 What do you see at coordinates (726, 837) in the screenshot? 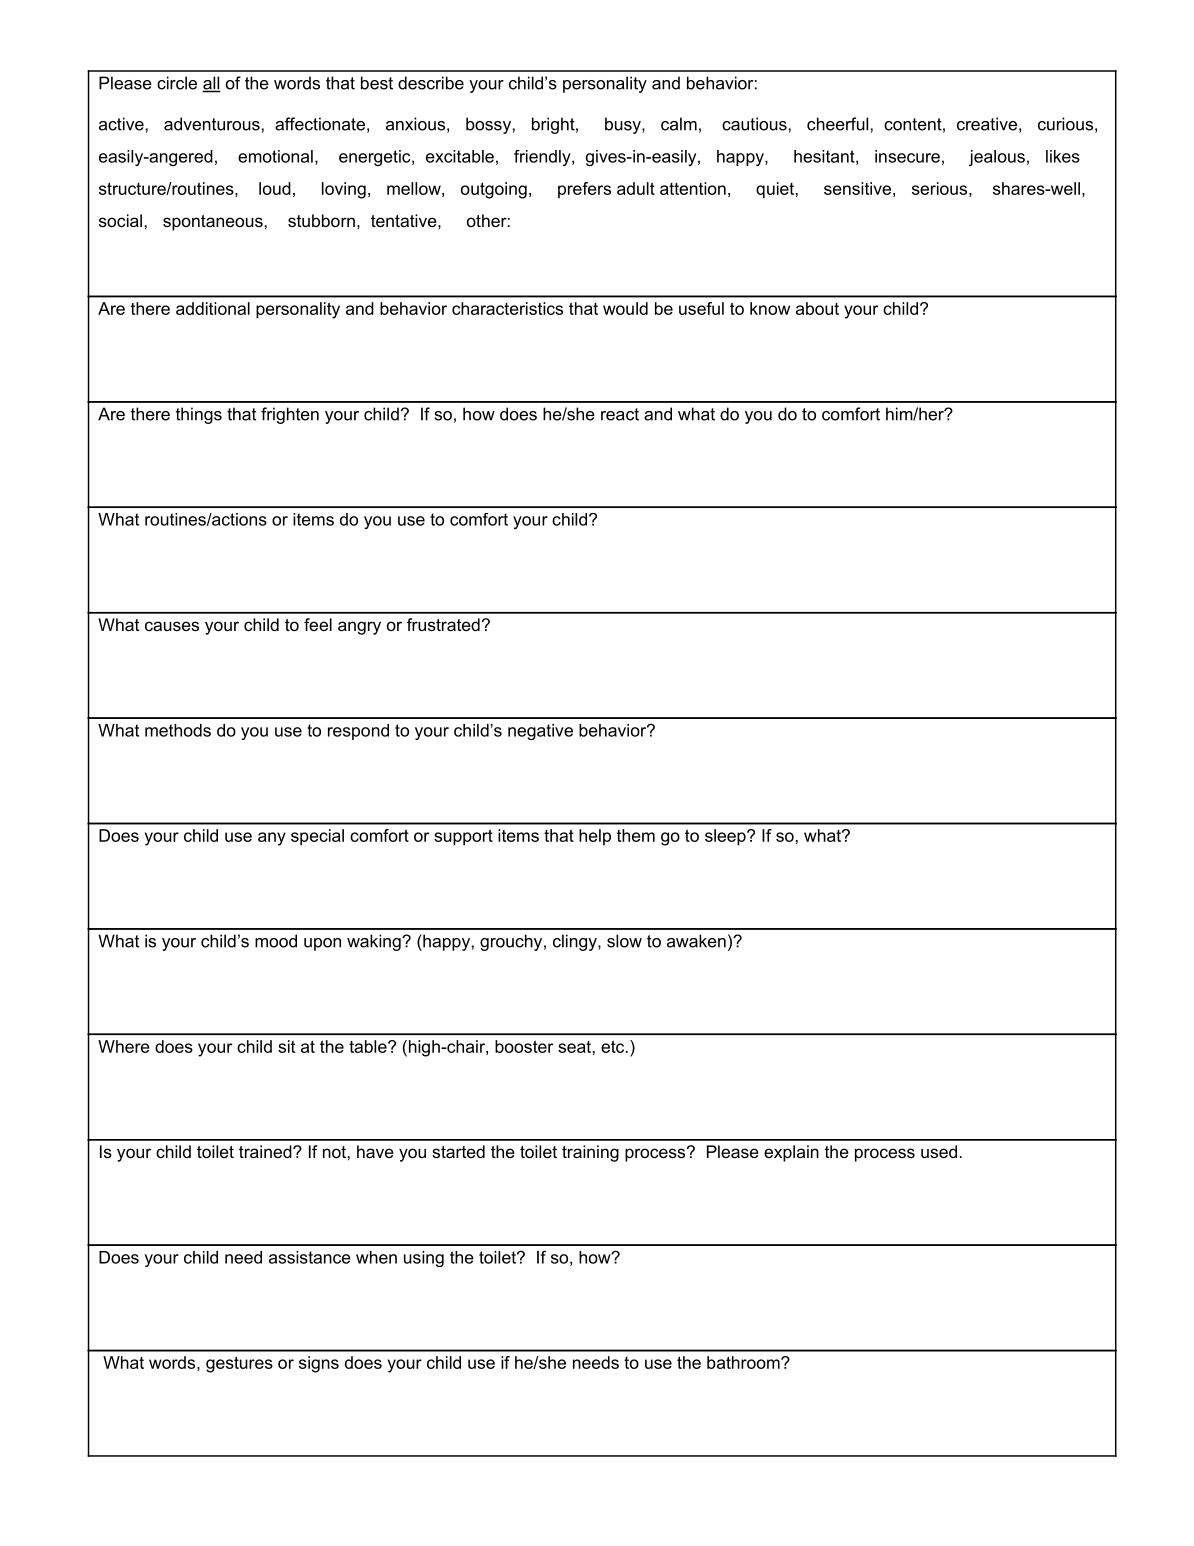
I see `sleep` at bounding box center [726, 837].
